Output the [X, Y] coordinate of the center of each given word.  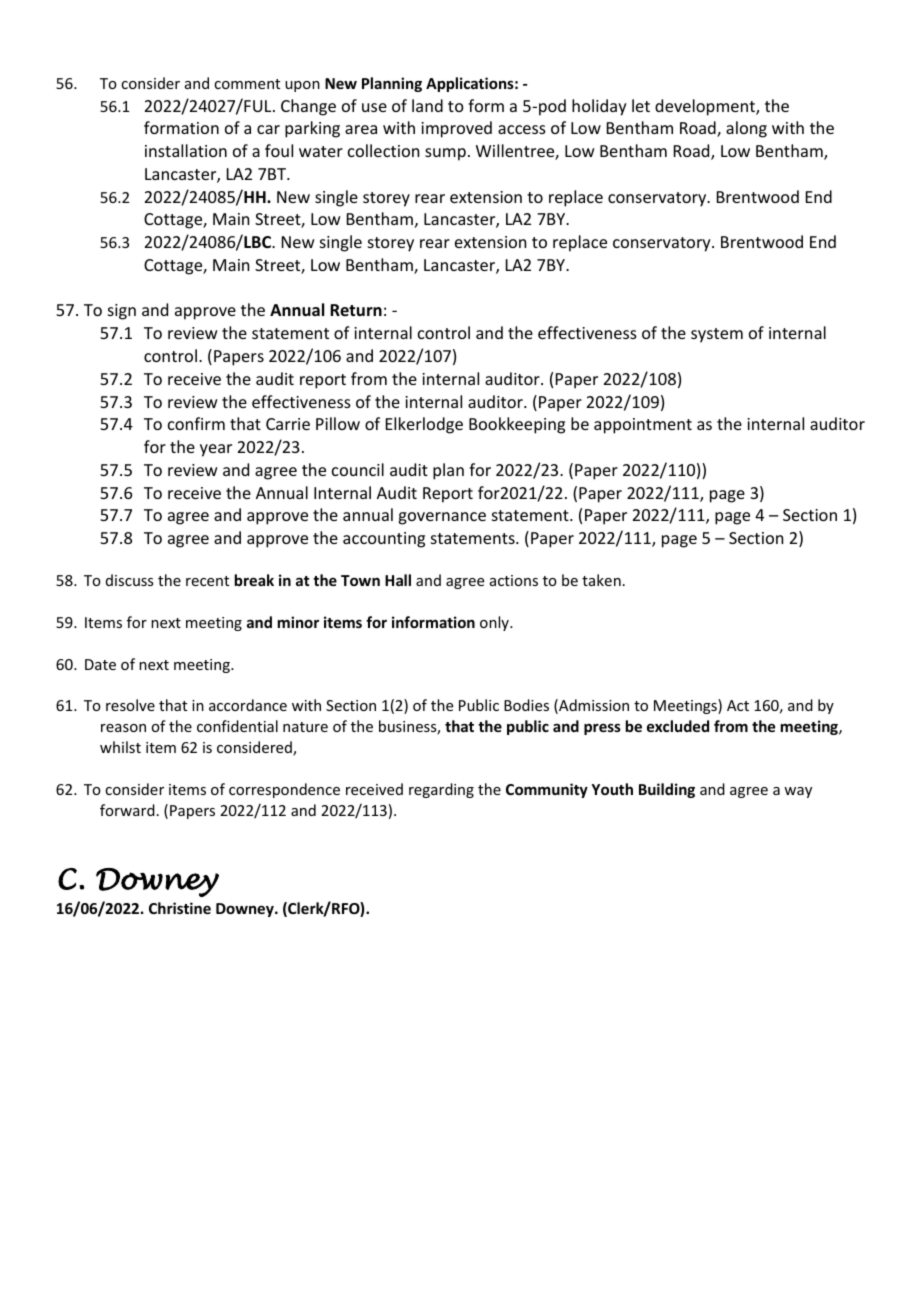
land [427, 105]
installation [186, 150]
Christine [180, 908]
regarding [441, 790]
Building [667, 790]
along [746, 129]
